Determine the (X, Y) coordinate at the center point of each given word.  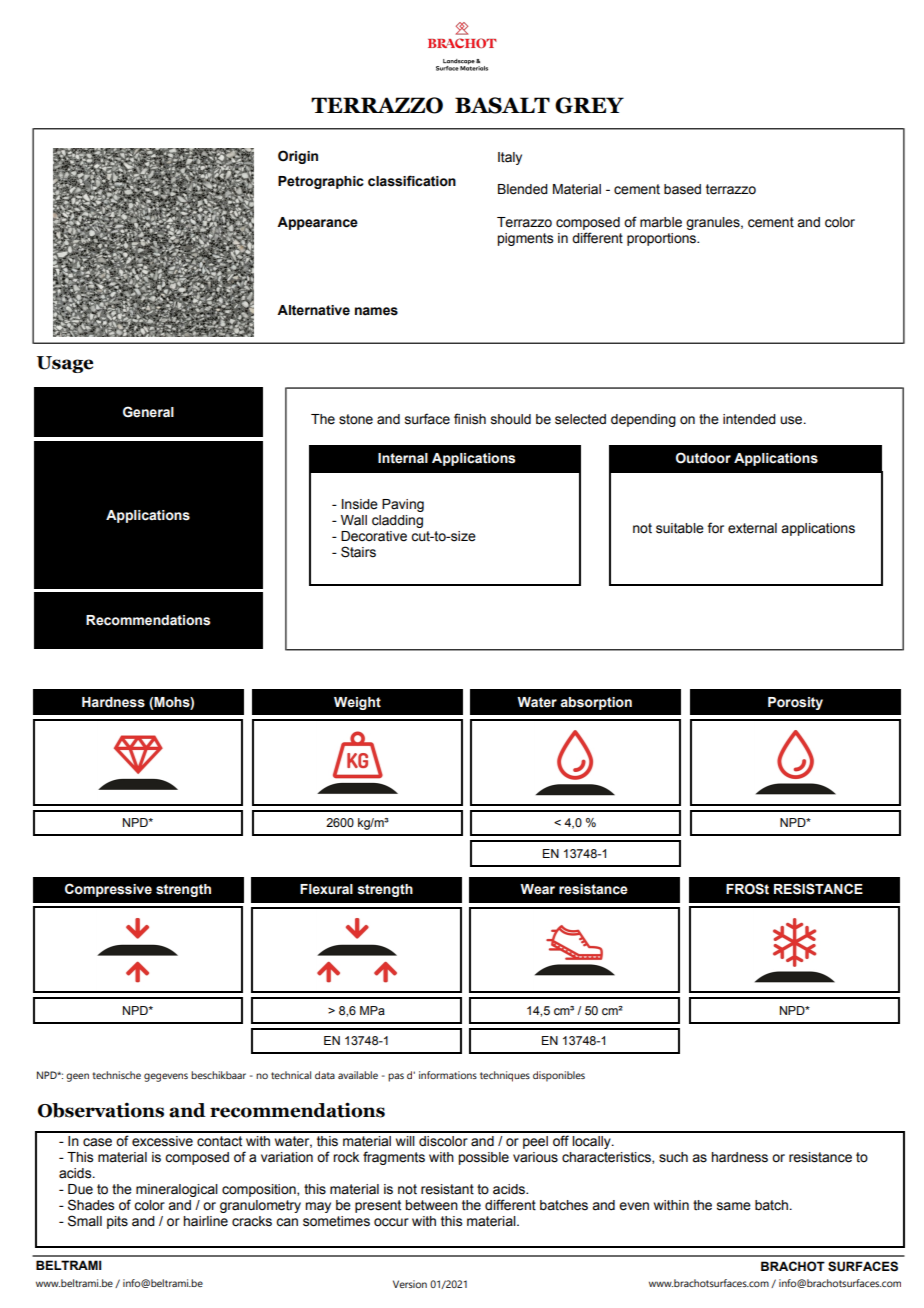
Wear (537, 889)
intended (749, 419)
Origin (298, 157)
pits (117, 1222)
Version (410, 1284)
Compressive (108, 890)
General (148, 412)
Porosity (795, 703)
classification (412, 181)
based (682, 189)
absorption (596, 703)
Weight (357, 703)
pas (396, 1077)
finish (470, 419)
